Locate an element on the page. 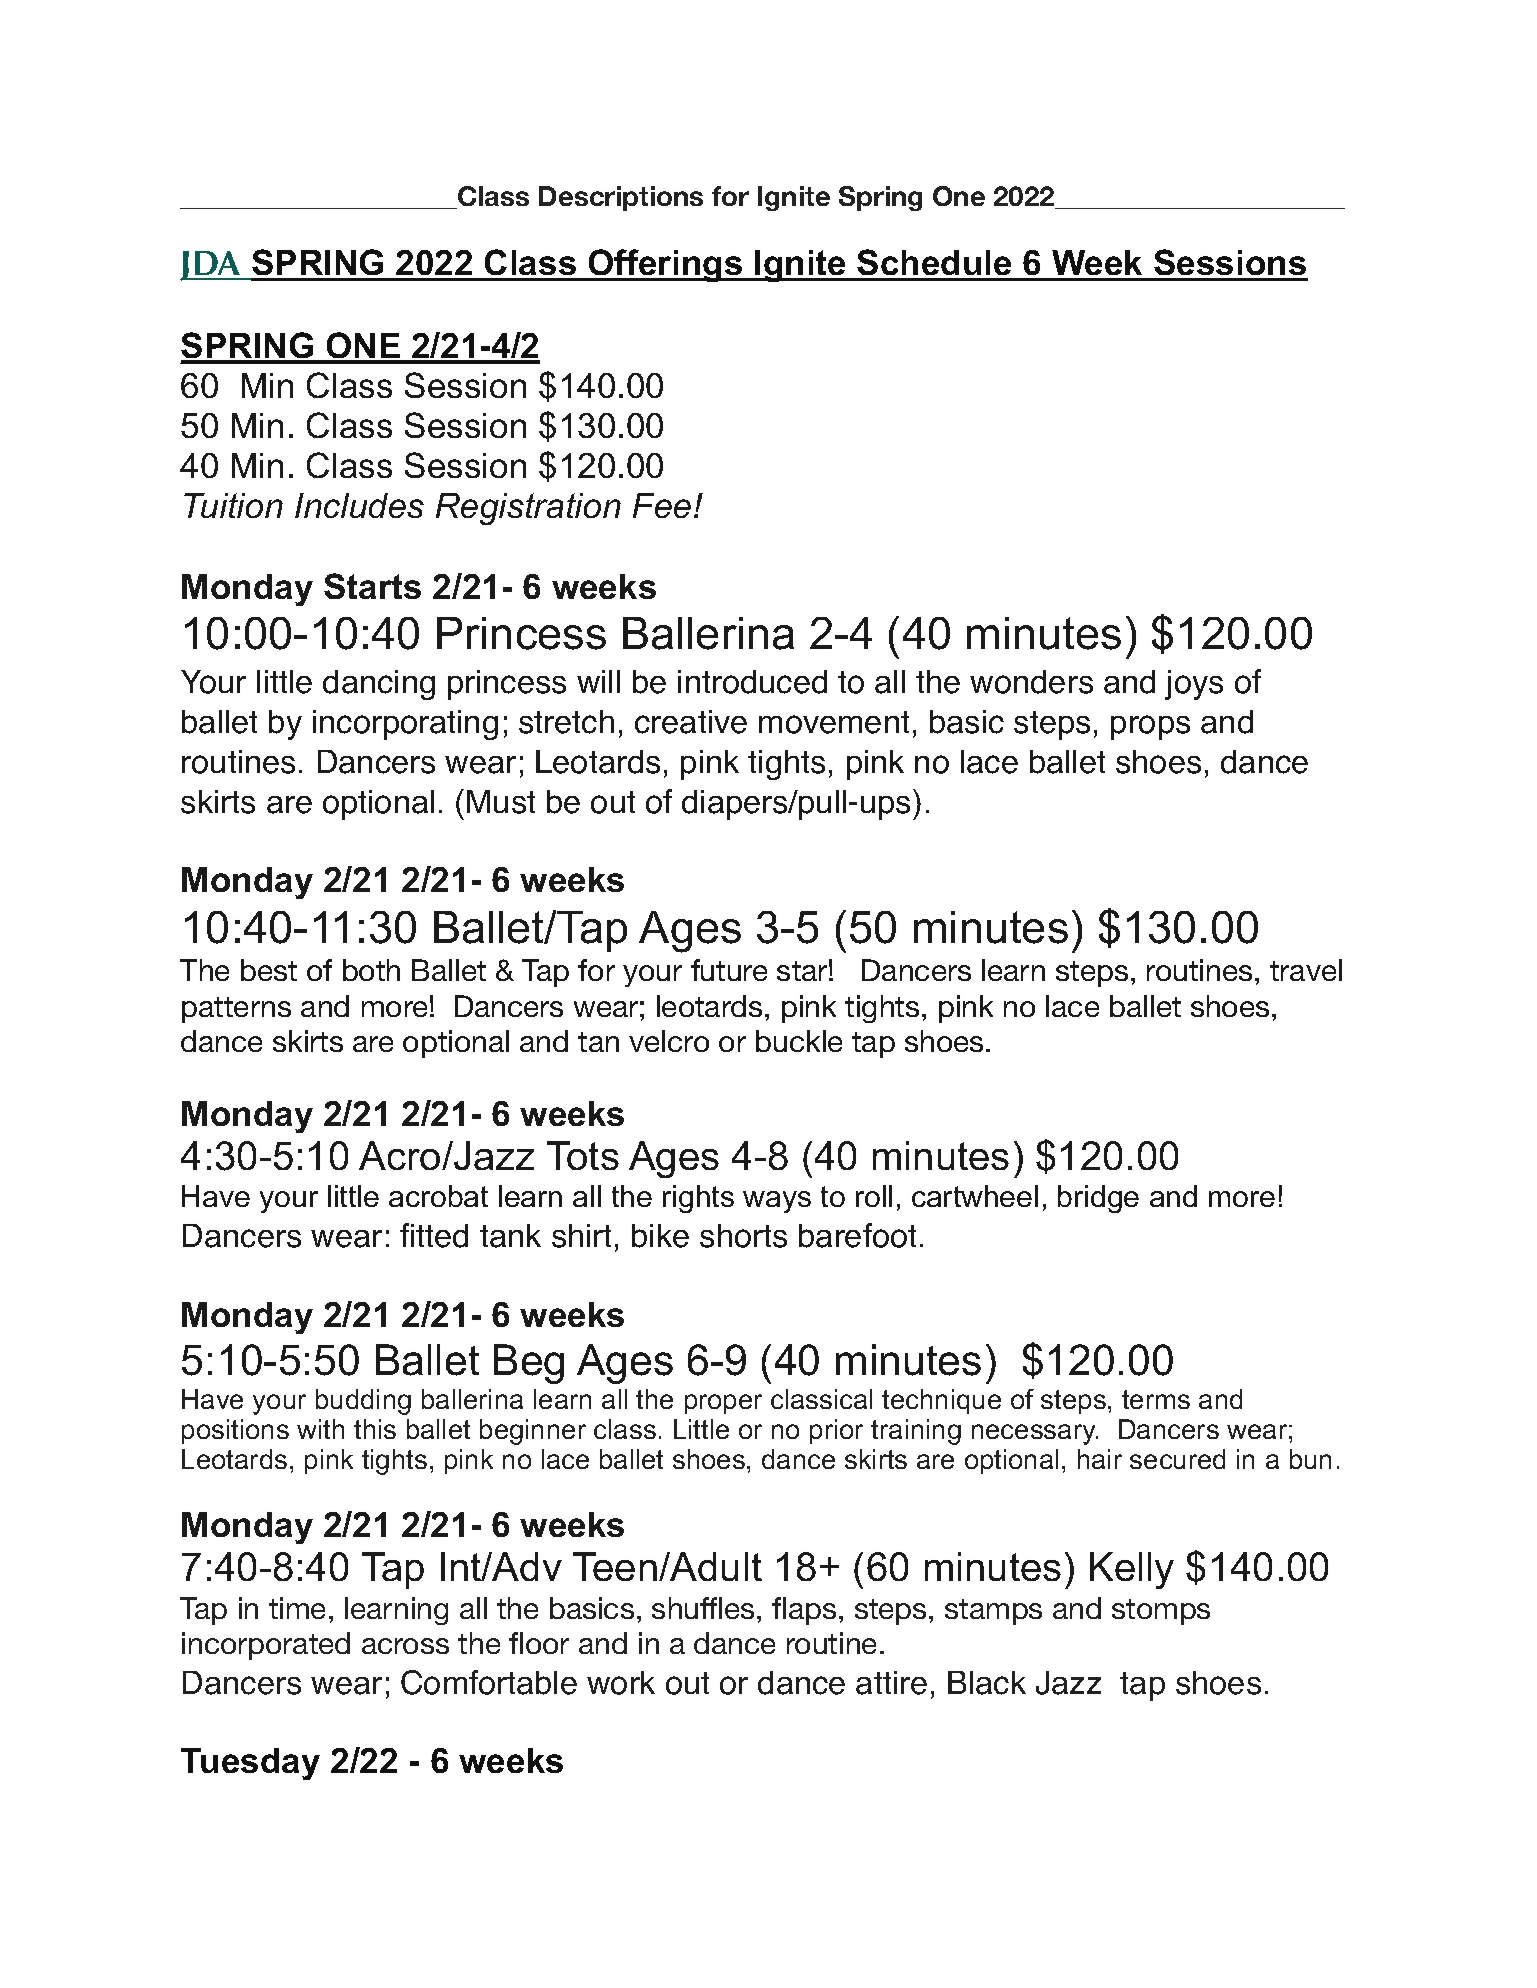  stomps is located at coordinates (1161, 1612).
